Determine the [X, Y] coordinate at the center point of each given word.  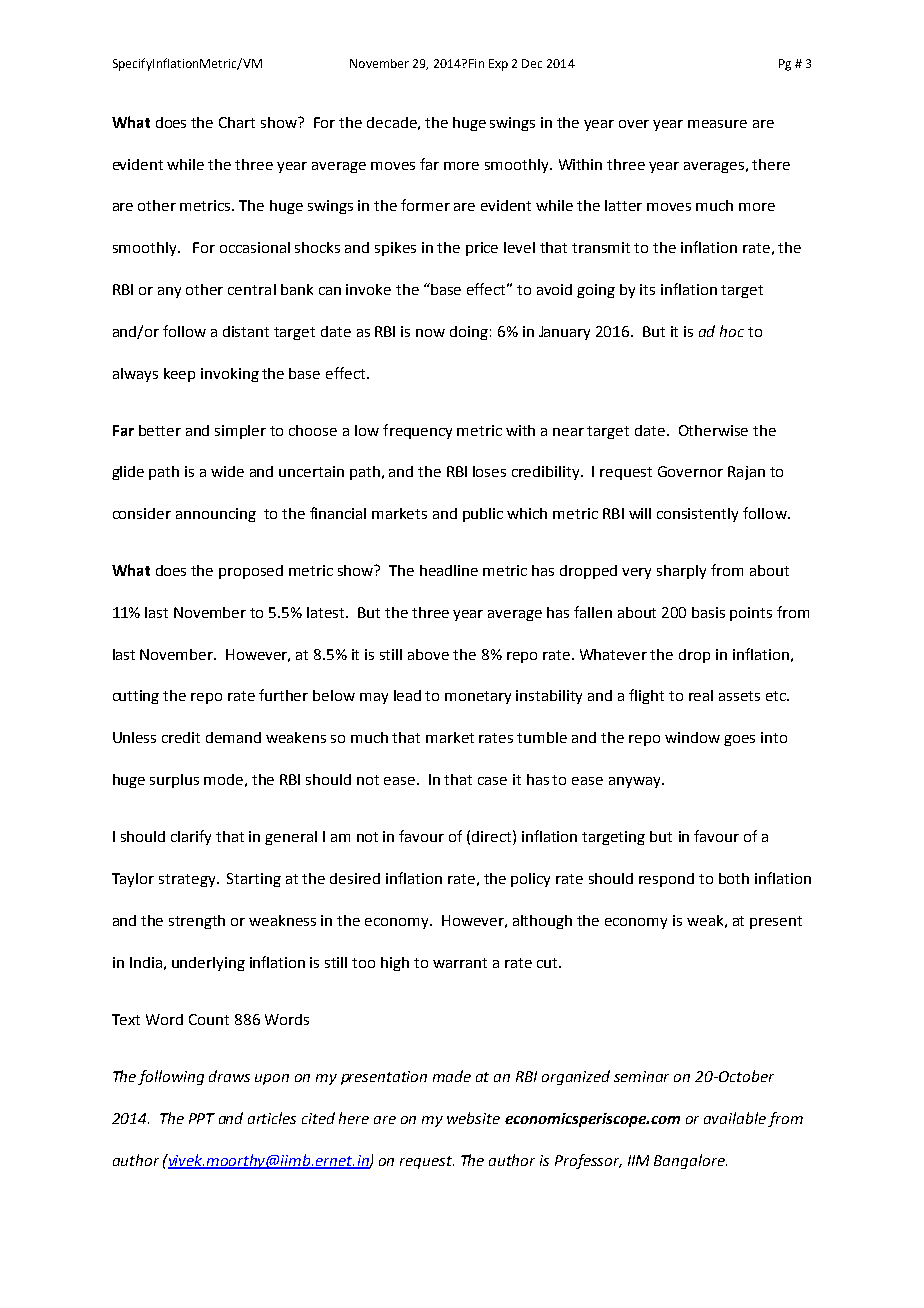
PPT [202, 1118]
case [492, 781]
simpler [240, 432]
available [735, 1118]
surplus [174, 781]
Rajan [746, 473]
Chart [237, 122]
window [692, 737]
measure [717, 124]
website [473, 1118]
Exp [498, 65]
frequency [417, 431]
